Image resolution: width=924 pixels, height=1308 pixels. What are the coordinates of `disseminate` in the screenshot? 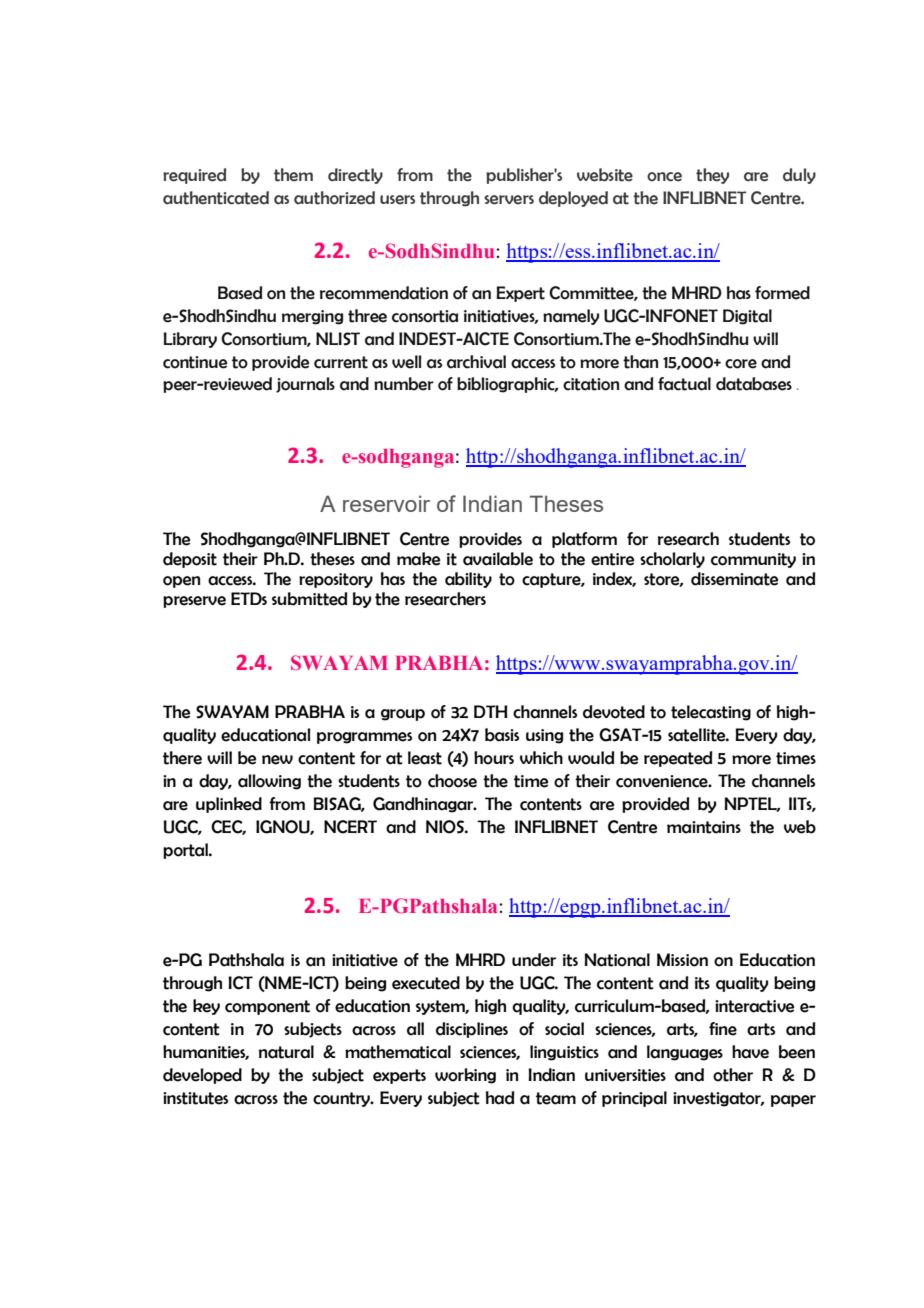 It's located at (734, 579).
